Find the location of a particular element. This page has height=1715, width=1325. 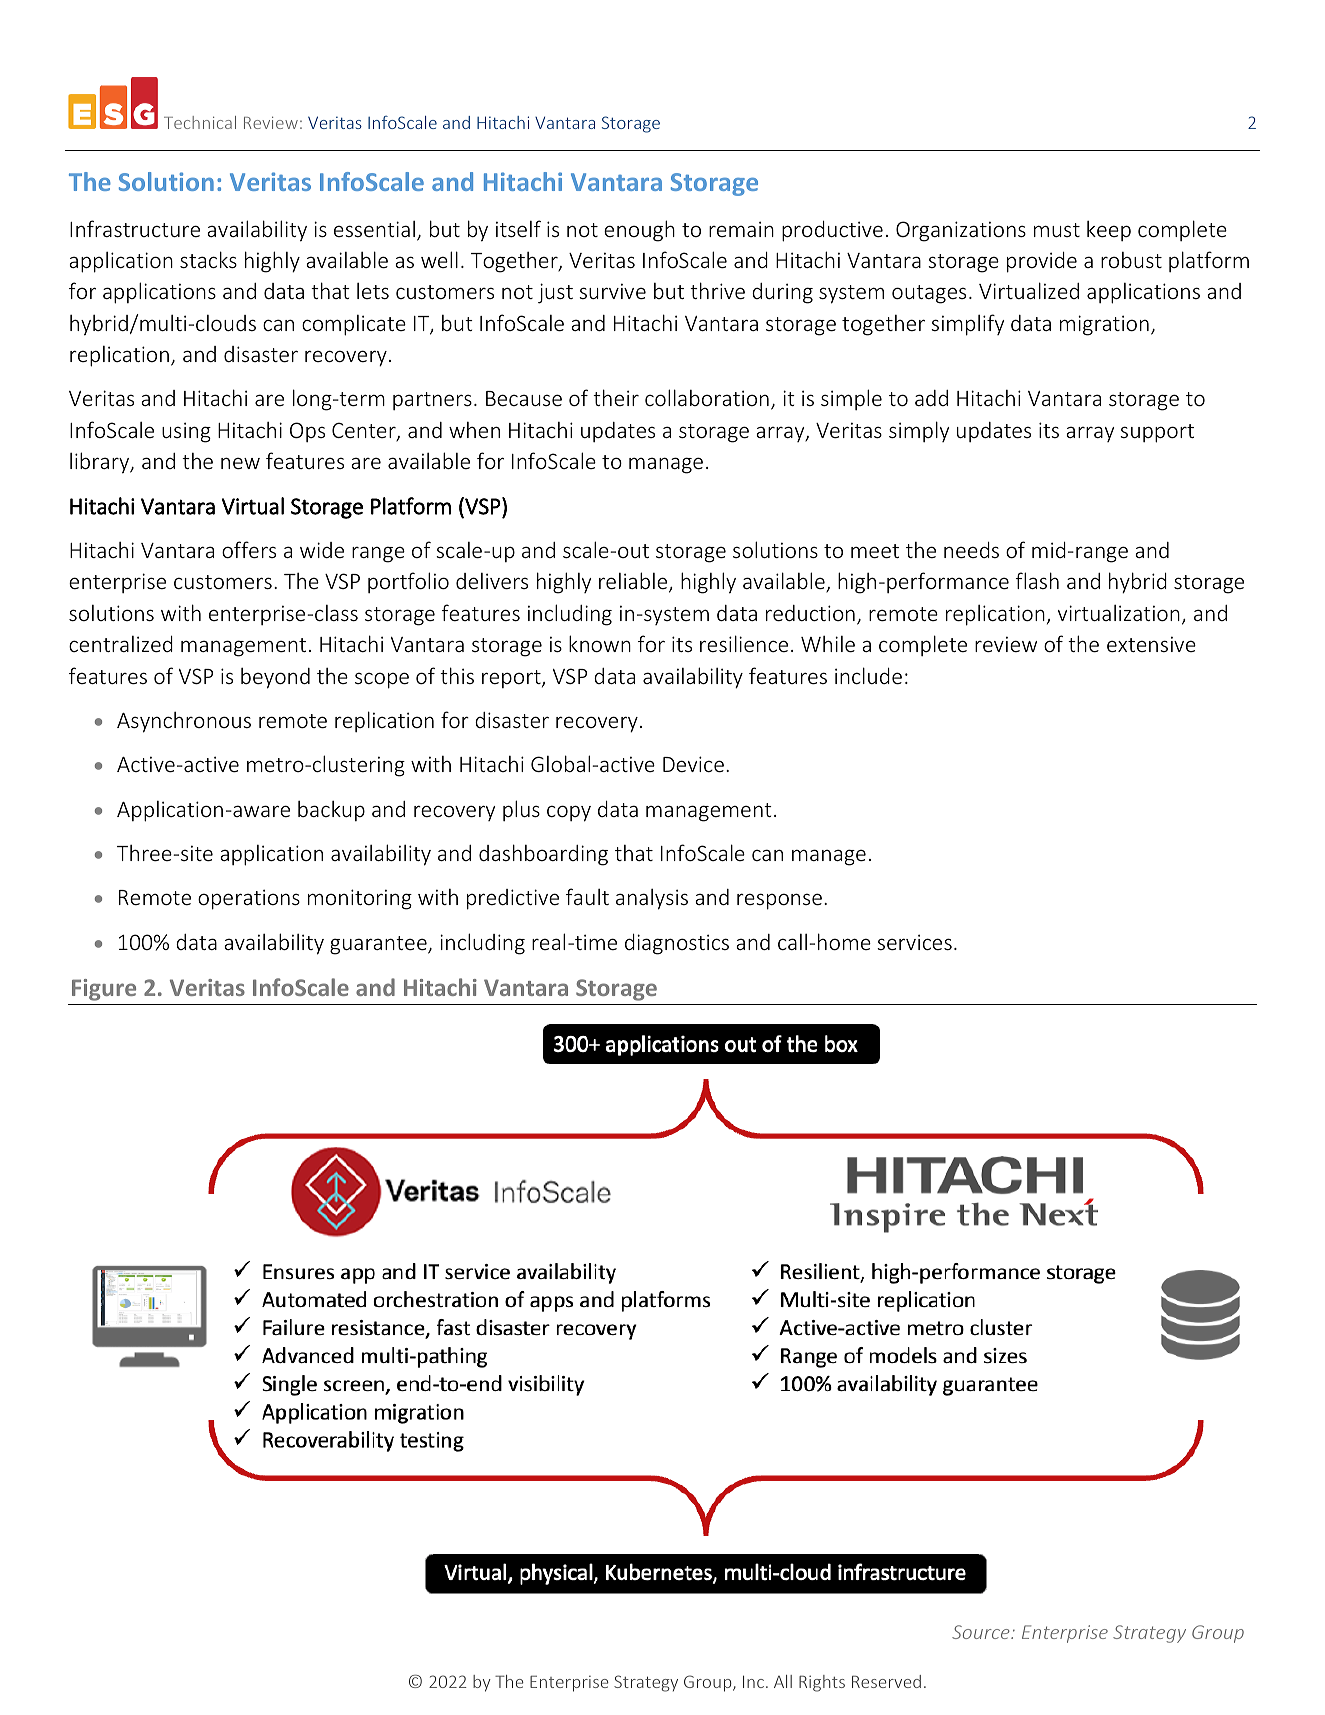

Source is located at coordinates (982, 1632).
